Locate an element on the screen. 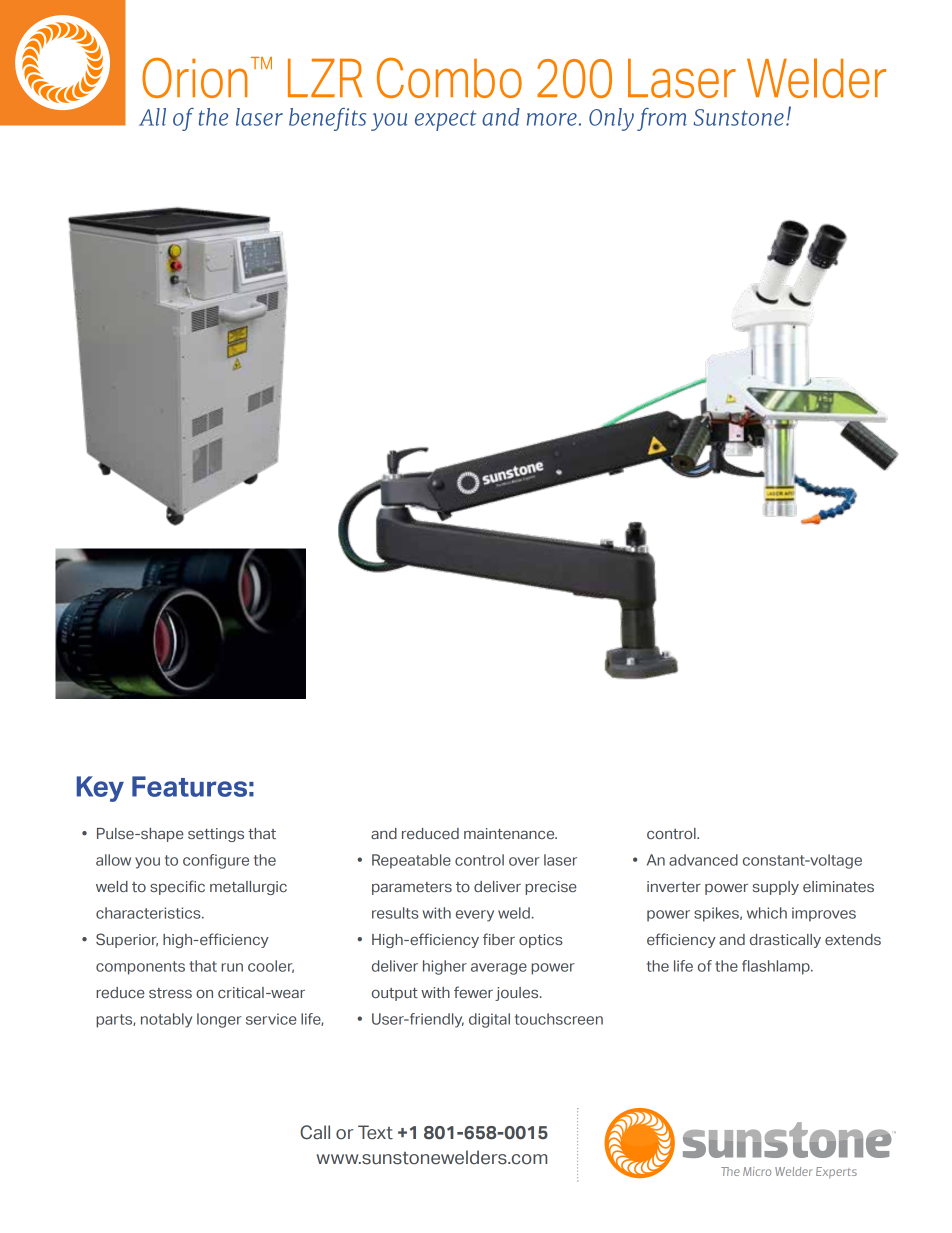 This screenshot has height=1233, width=952. more is located at coordinates (552, 119).
